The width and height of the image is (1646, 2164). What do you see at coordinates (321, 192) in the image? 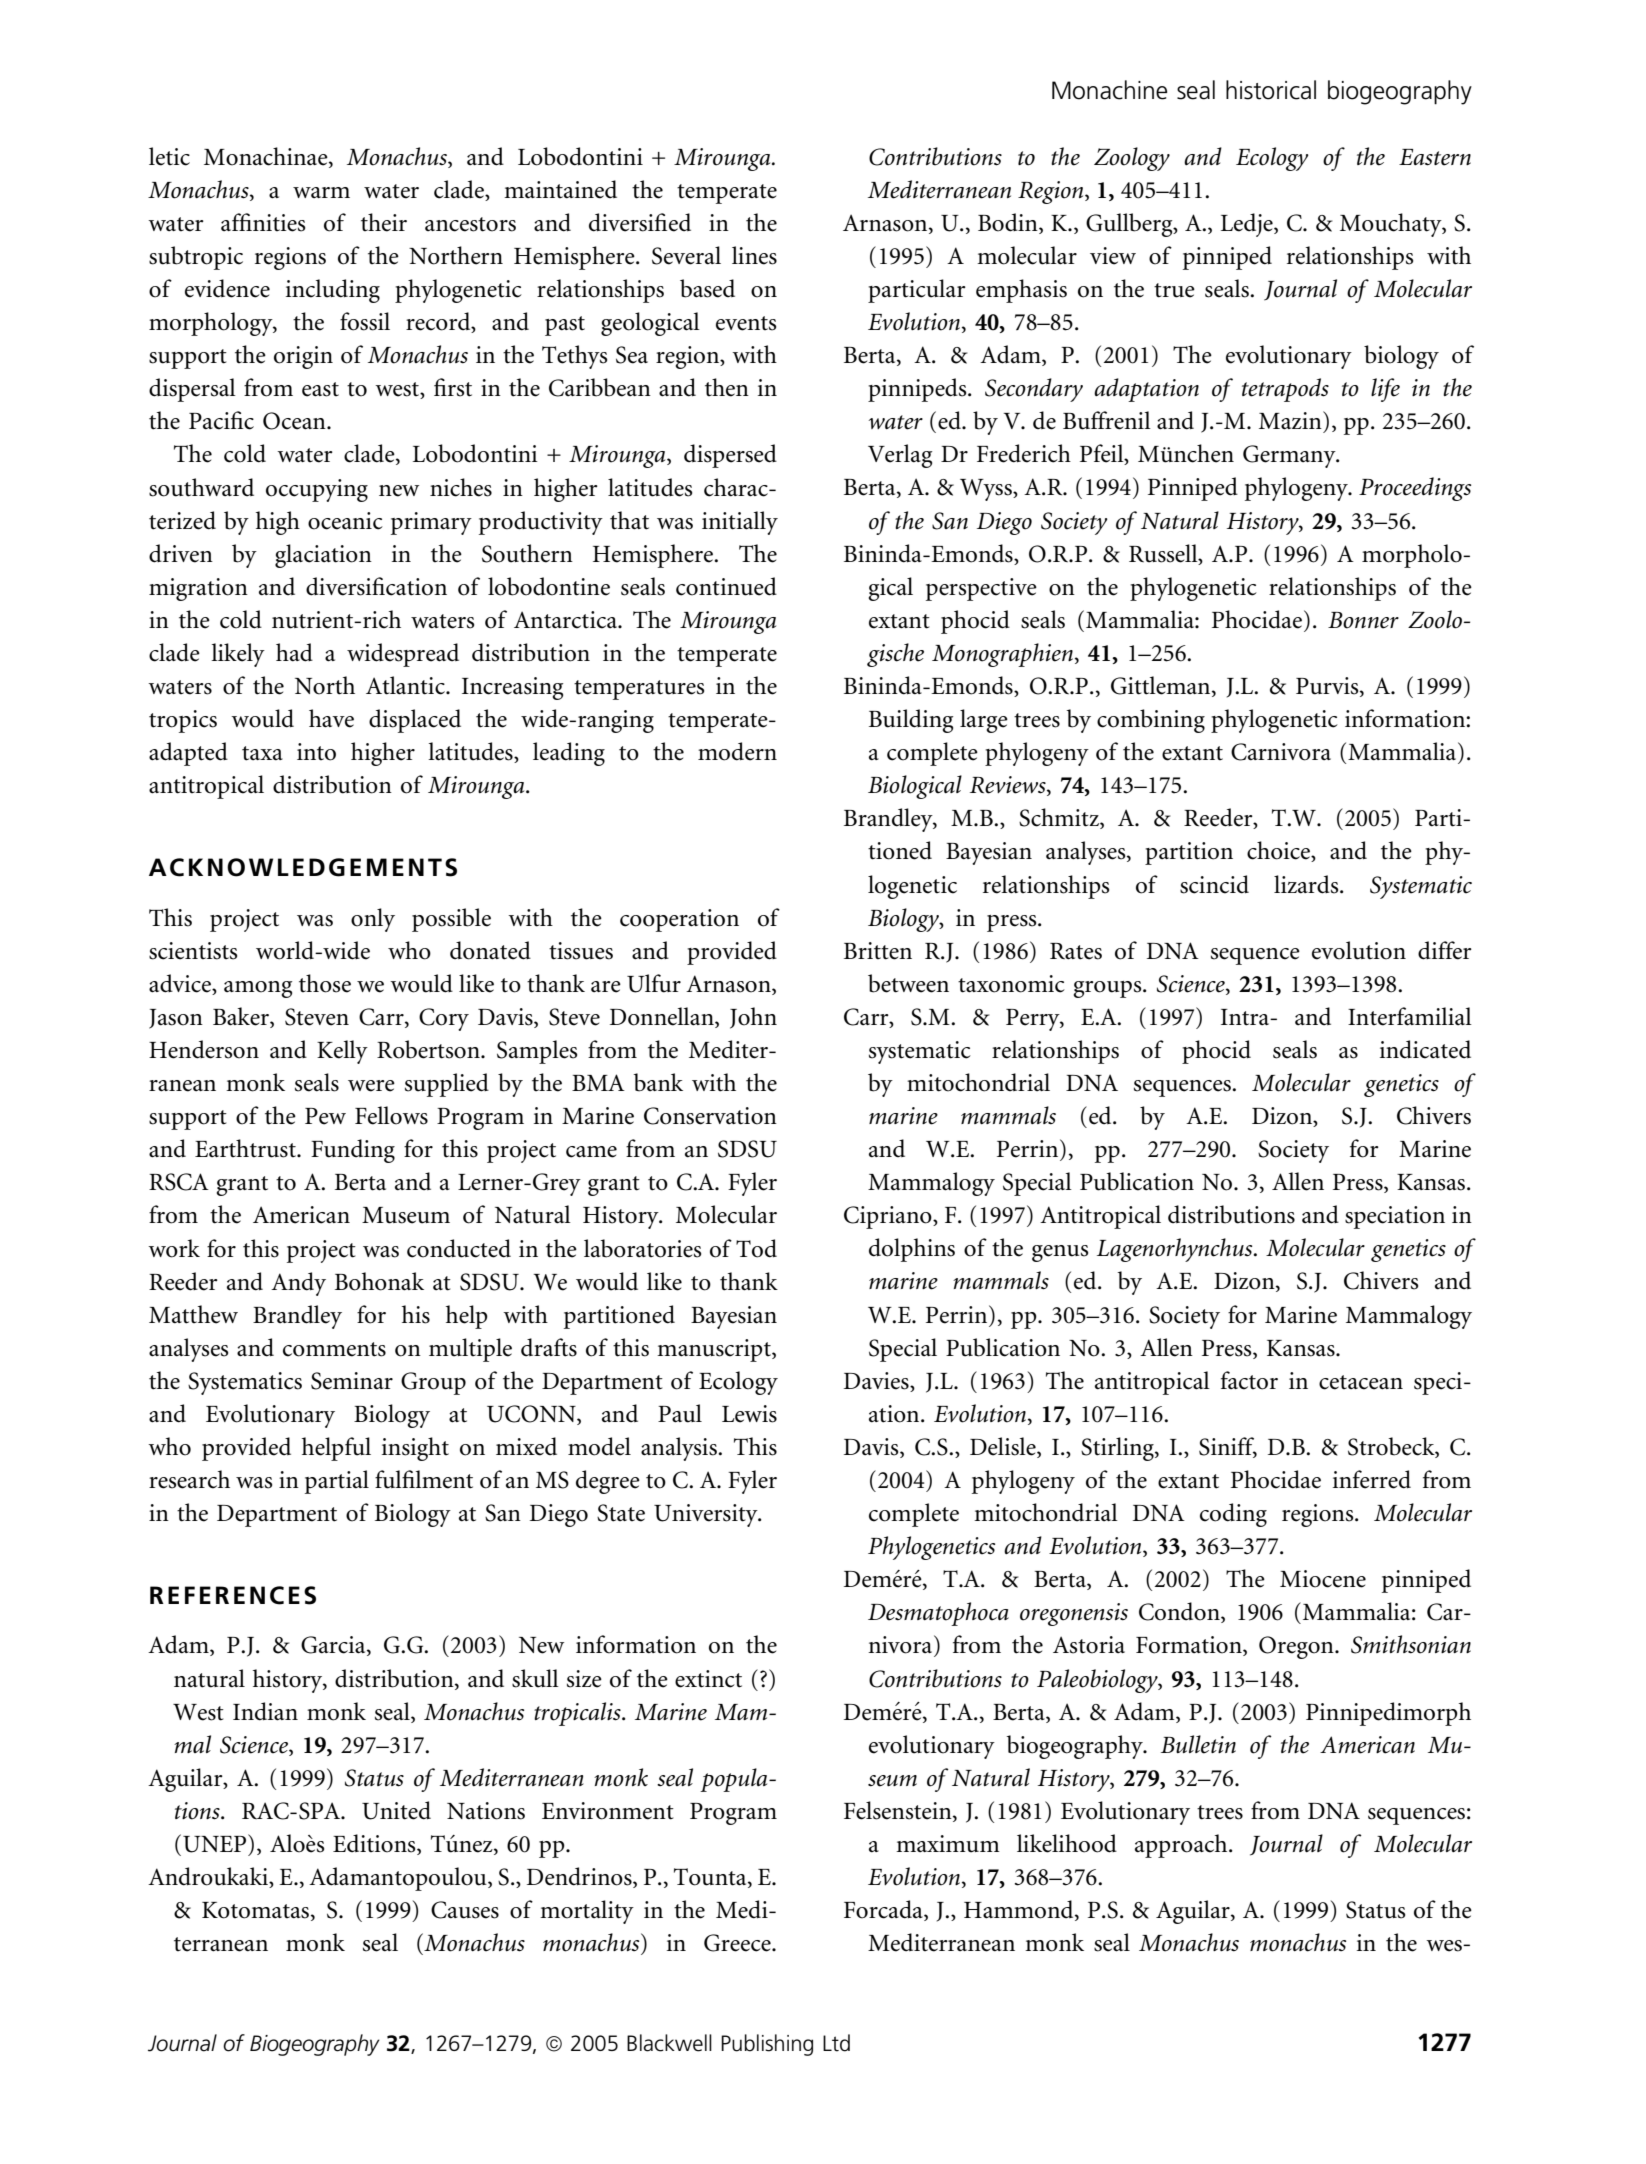
I see `warm` at bounding box center [321, 192].
